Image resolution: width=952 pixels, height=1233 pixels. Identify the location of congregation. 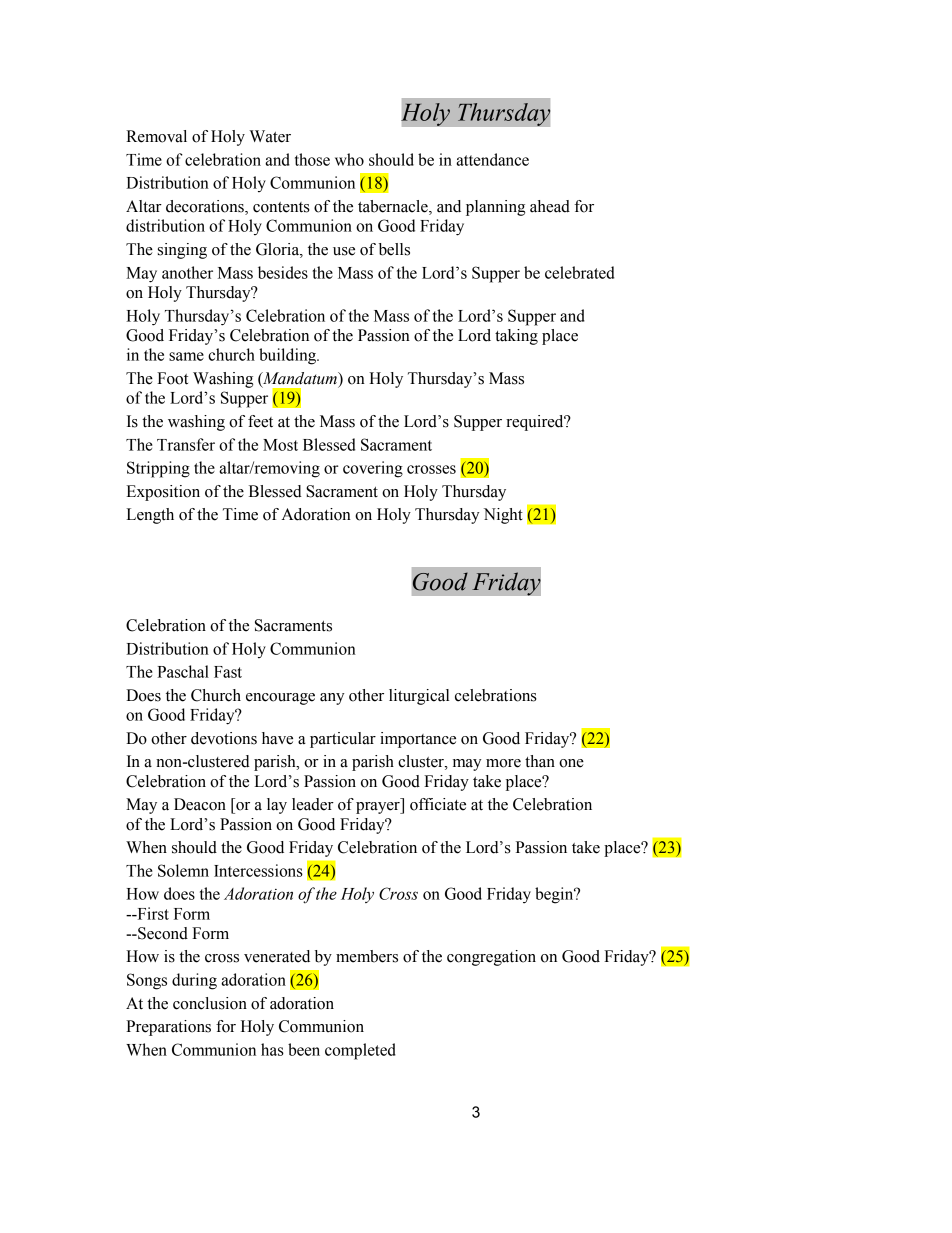
(491, 958).
